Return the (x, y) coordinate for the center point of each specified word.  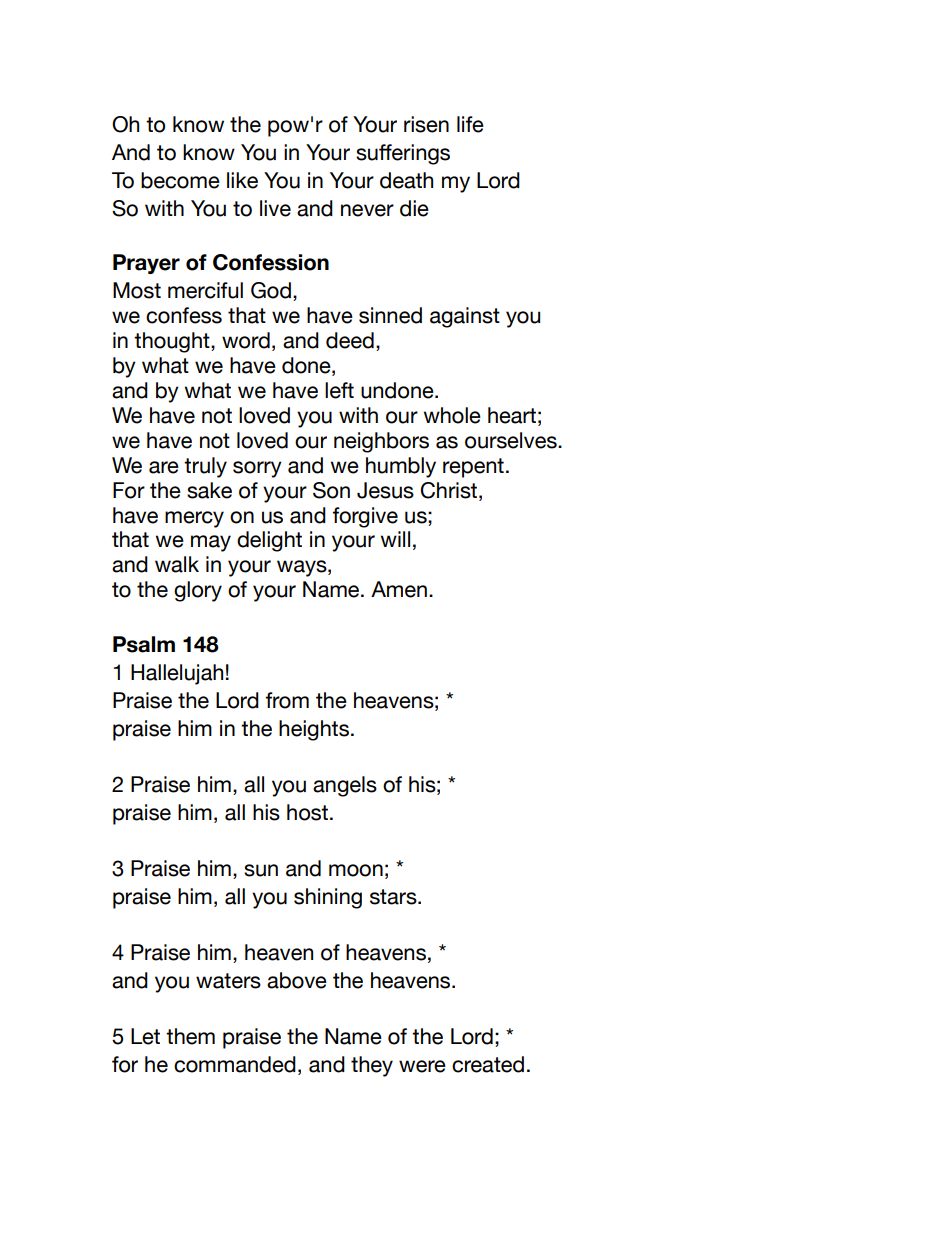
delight (269, 541)
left (339, 390)
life (470, 124)
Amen (399, 589)
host (307, 812)
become (180, 180)
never (367, 210)
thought (173, 342)
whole (452, 415)
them (190, 1036)
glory (198, 591)
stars (394, 897)
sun (261, 870)
